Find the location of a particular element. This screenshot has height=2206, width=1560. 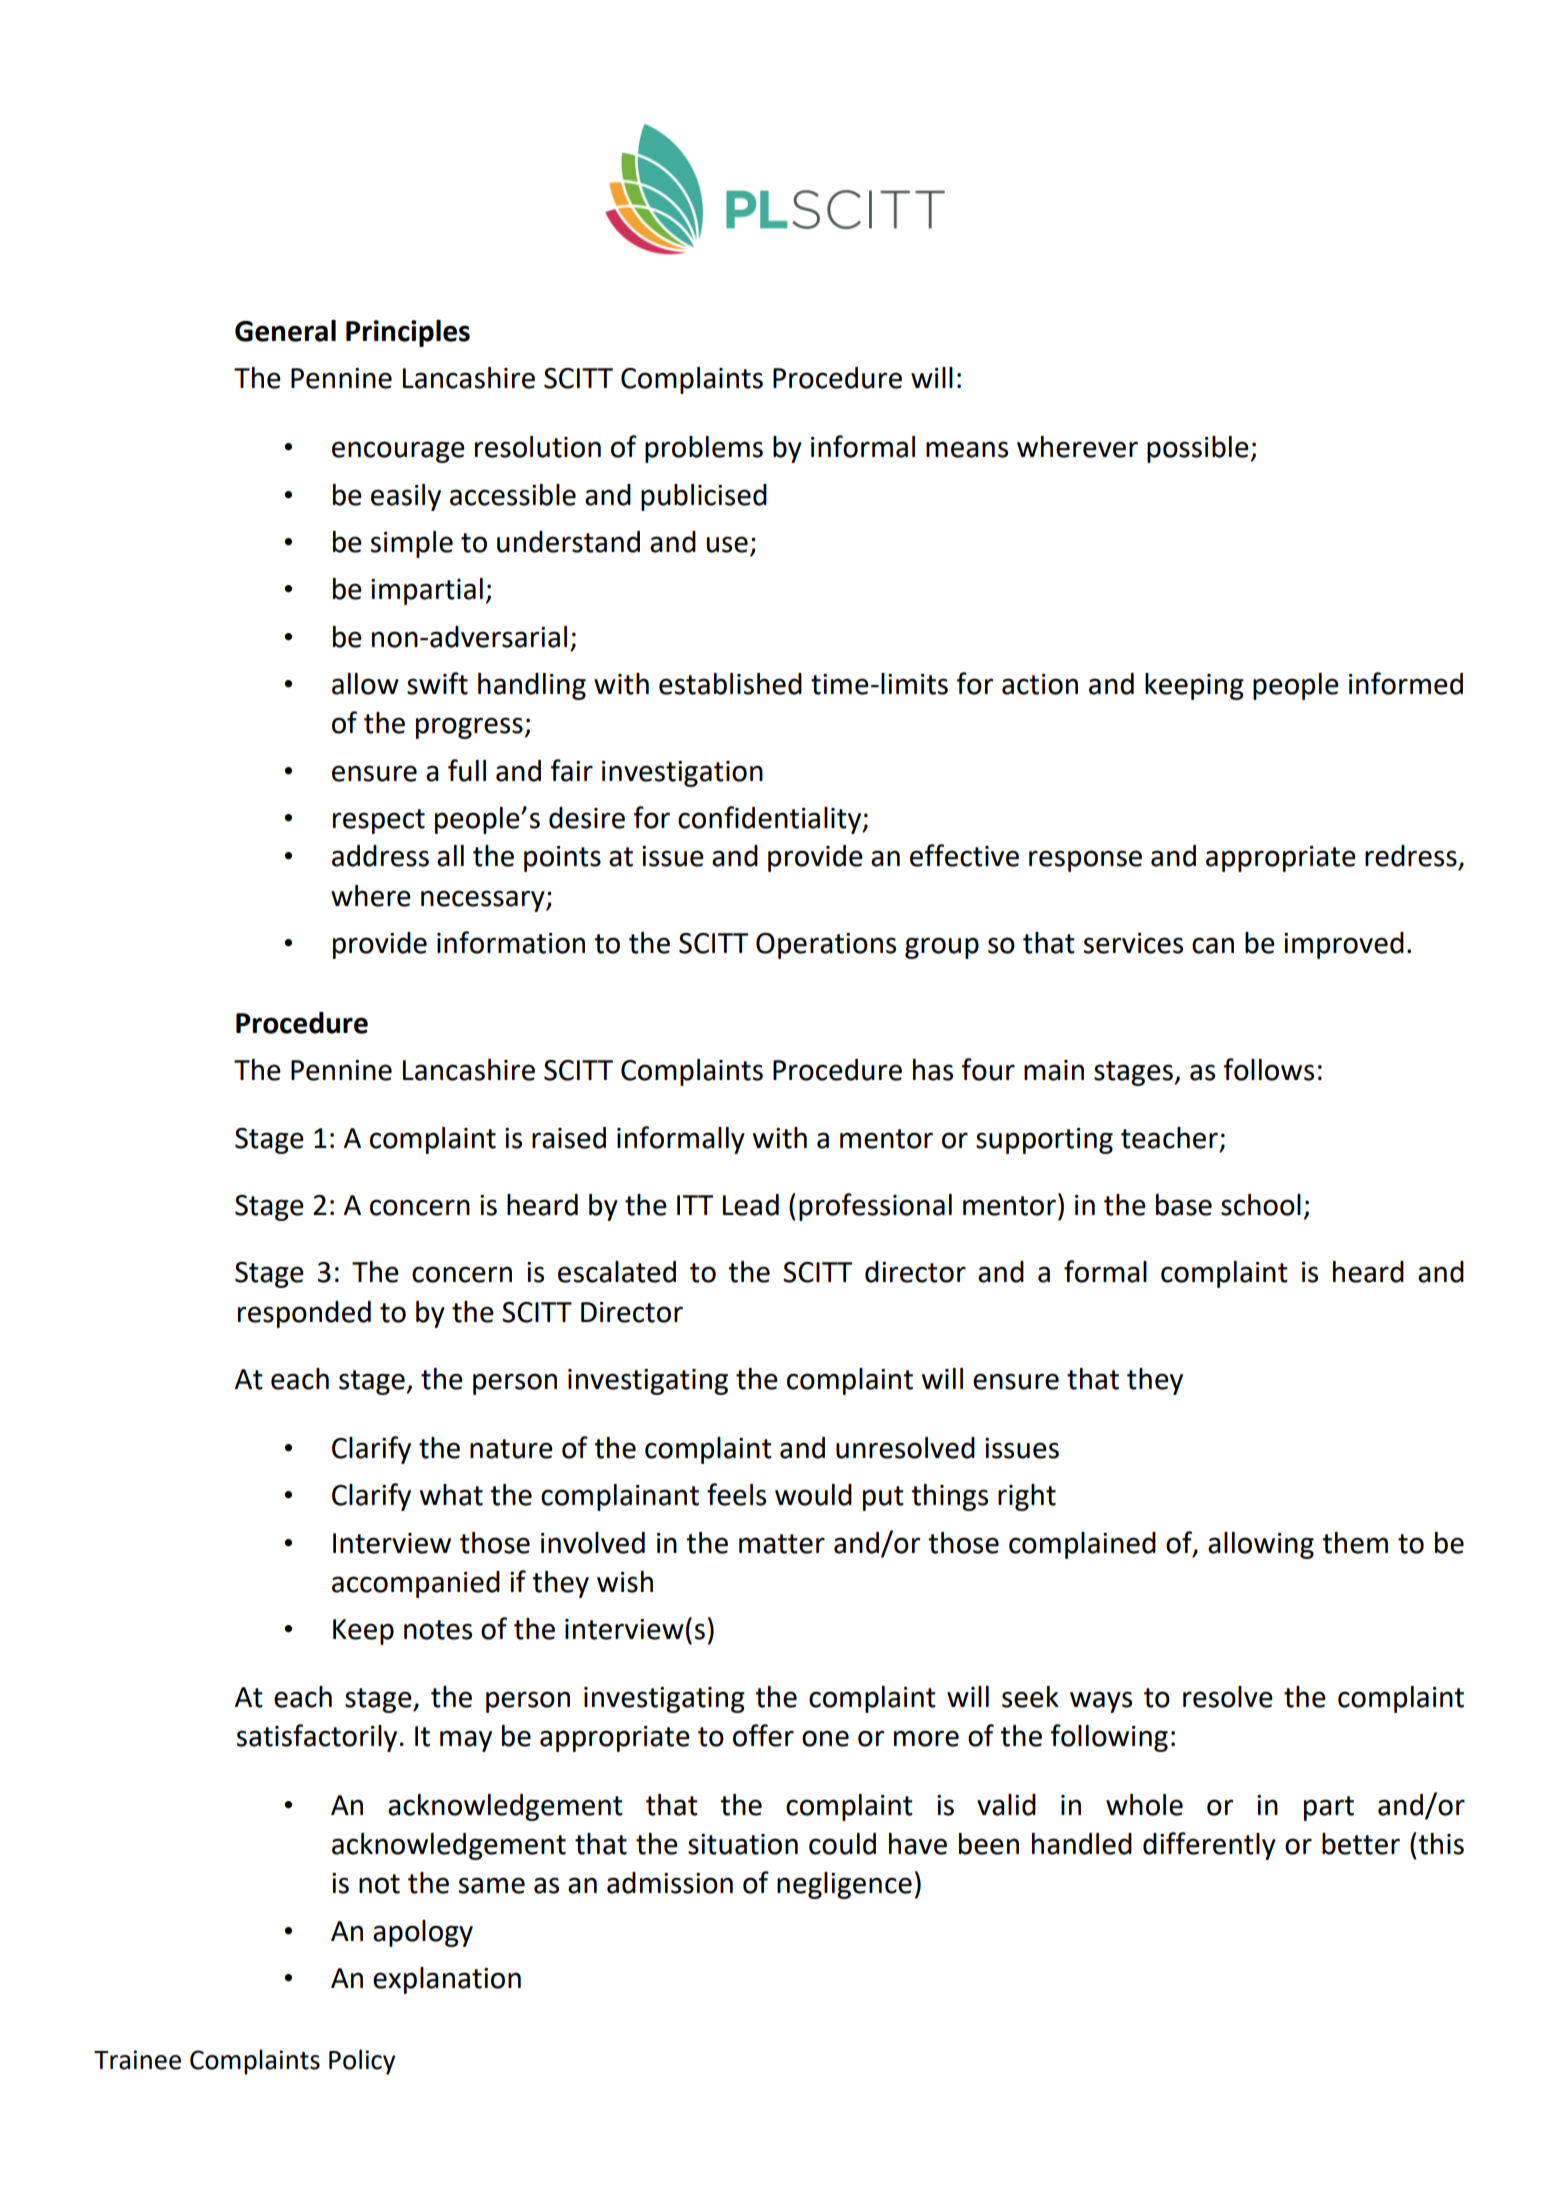

General is located at coordinates (285, 331).
